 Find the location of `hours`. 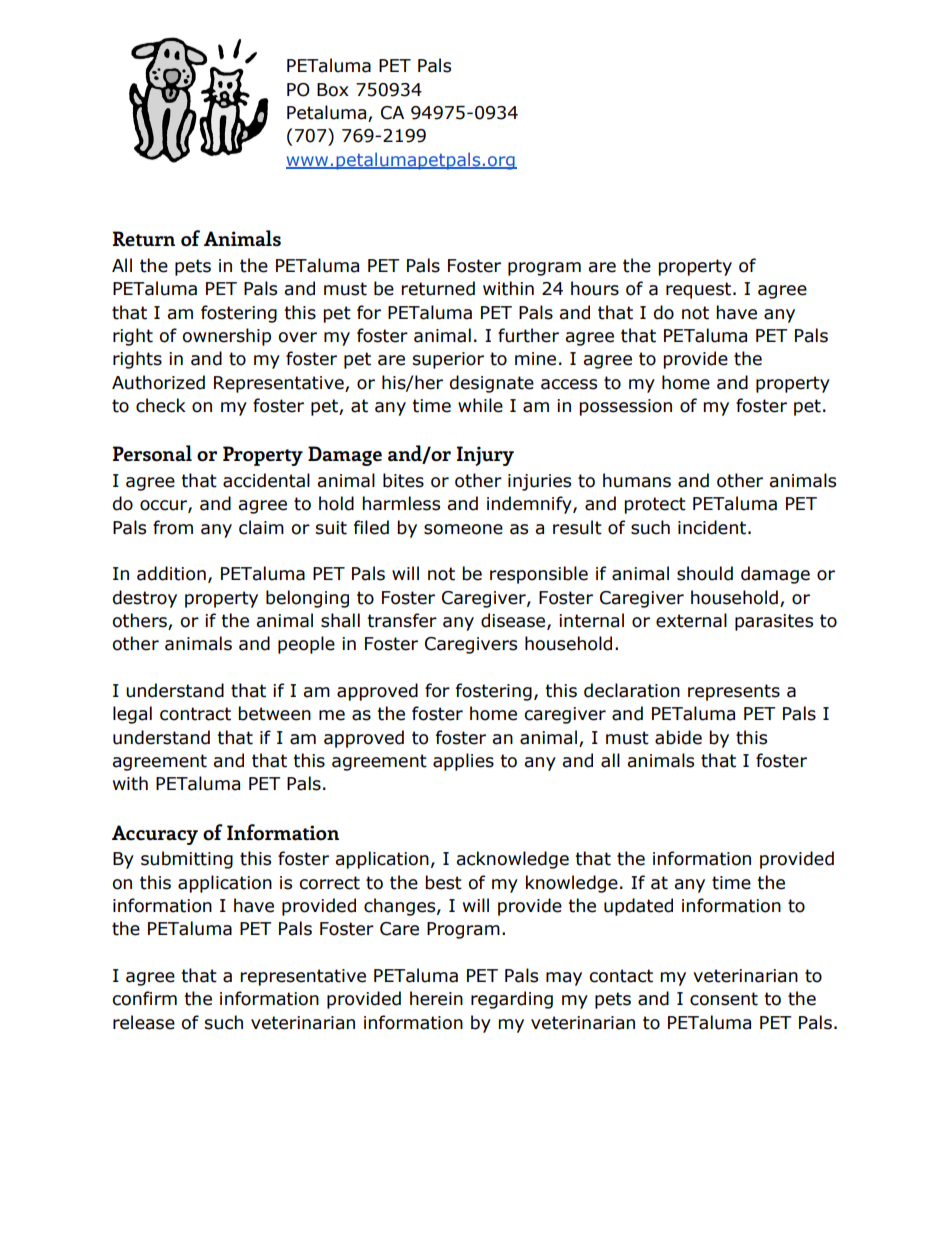

hours is located at coordinates (595, 288).
